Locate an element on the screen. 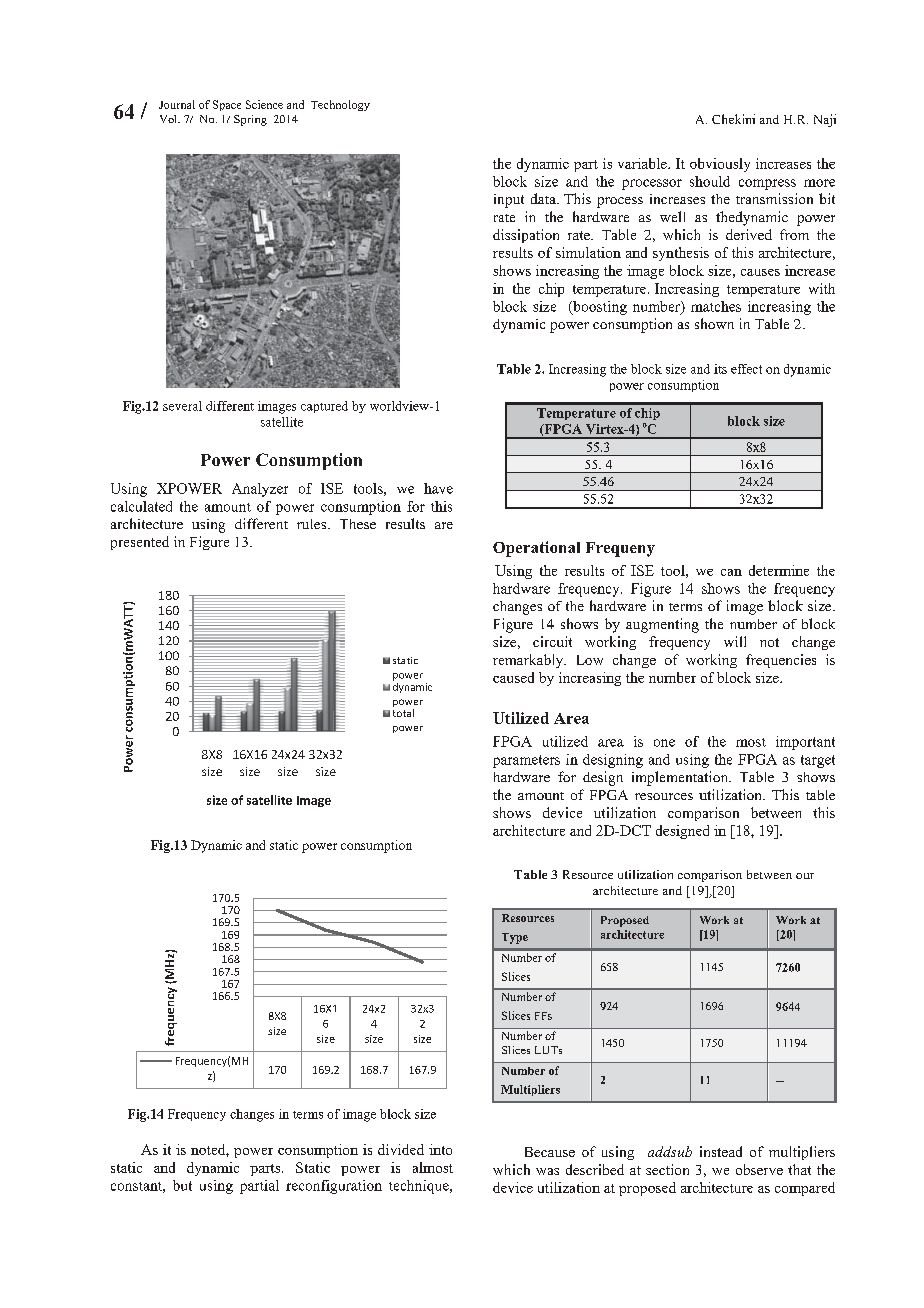 Image resolution: width=924 pixels, height=1308 pixels. presented is located at coordinates (140, 543).
